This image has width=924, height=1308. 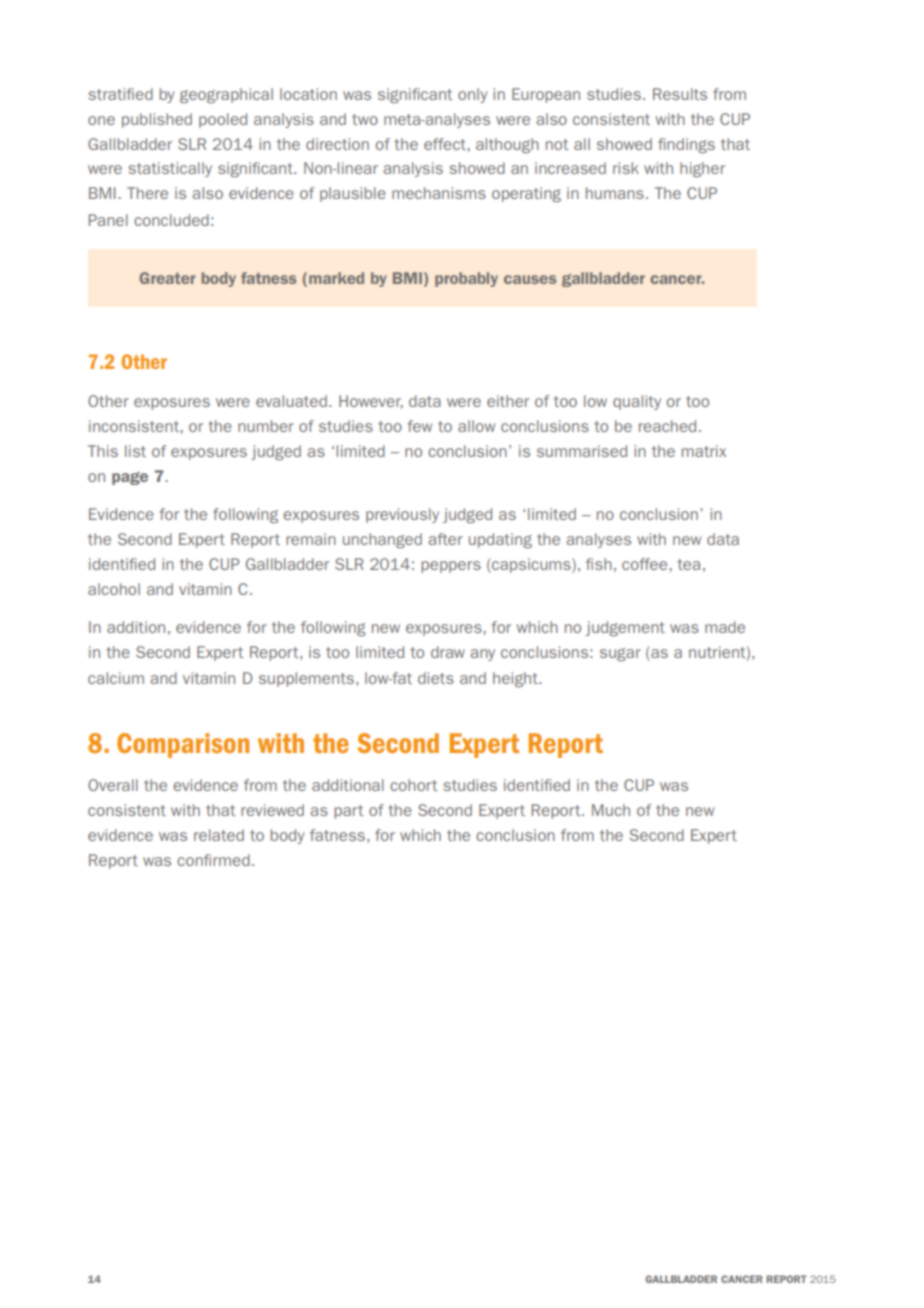 What do you see at coordinates (365, 119) in the image?
I see `two` at bounding box center [365, 119].
